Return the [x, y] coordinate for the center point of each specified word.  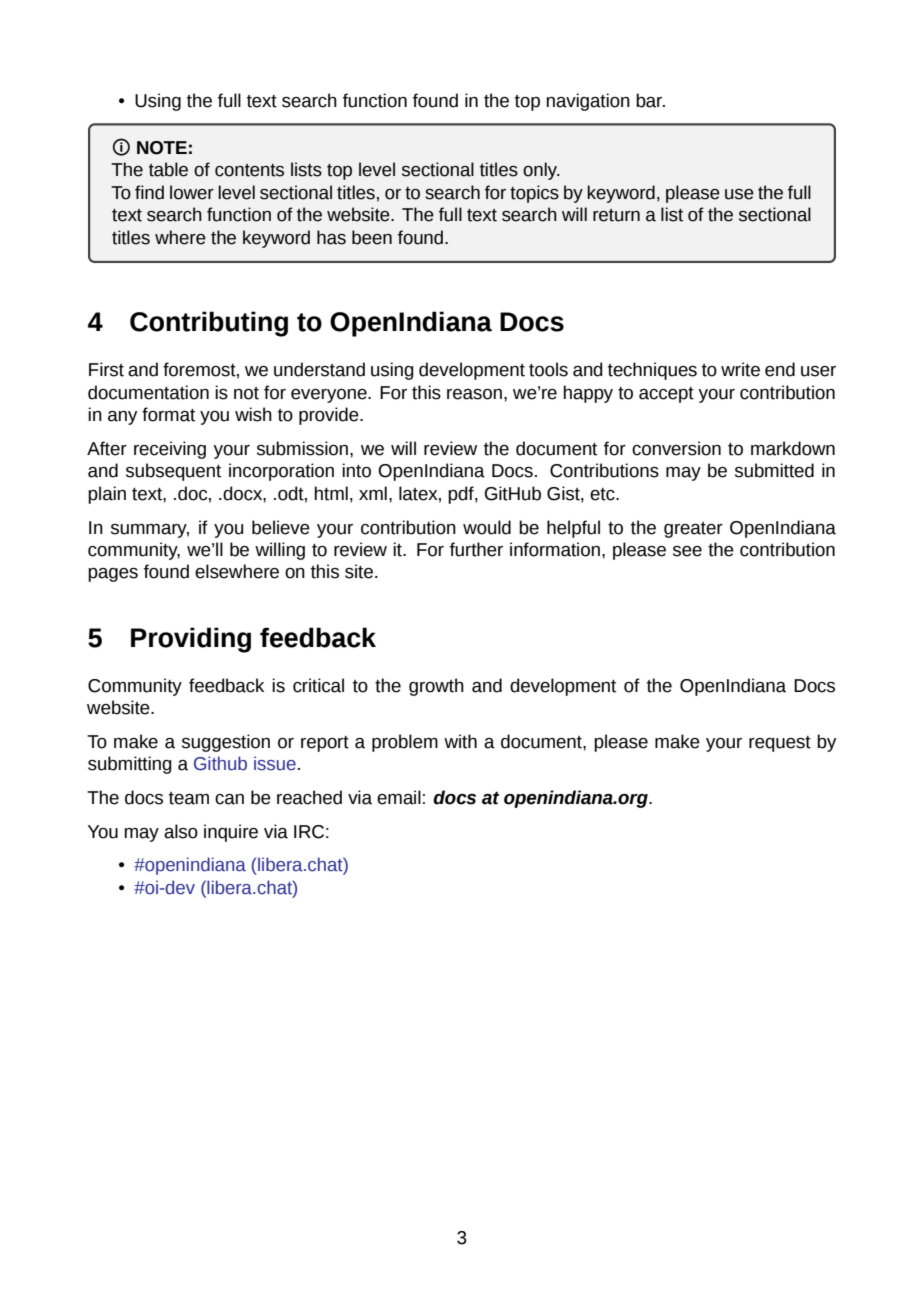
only [541, 171]
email [399, 797]
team [189, 798]
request [780, 744]
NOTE [162, 148]
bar [650, 100]
